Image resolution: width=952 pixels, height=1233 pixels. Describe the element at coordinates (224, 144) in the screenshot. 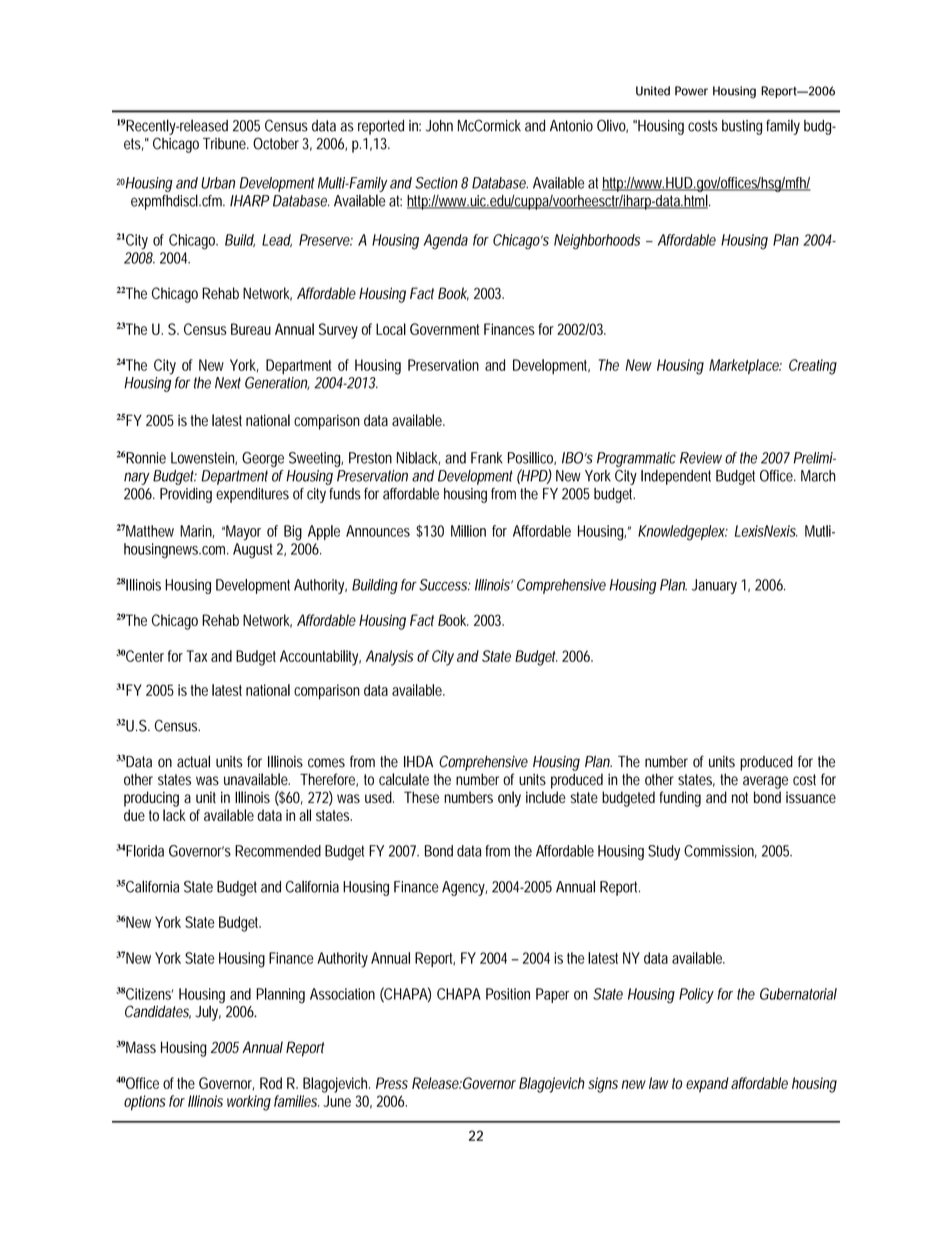

I see `Tribune` at that location.
